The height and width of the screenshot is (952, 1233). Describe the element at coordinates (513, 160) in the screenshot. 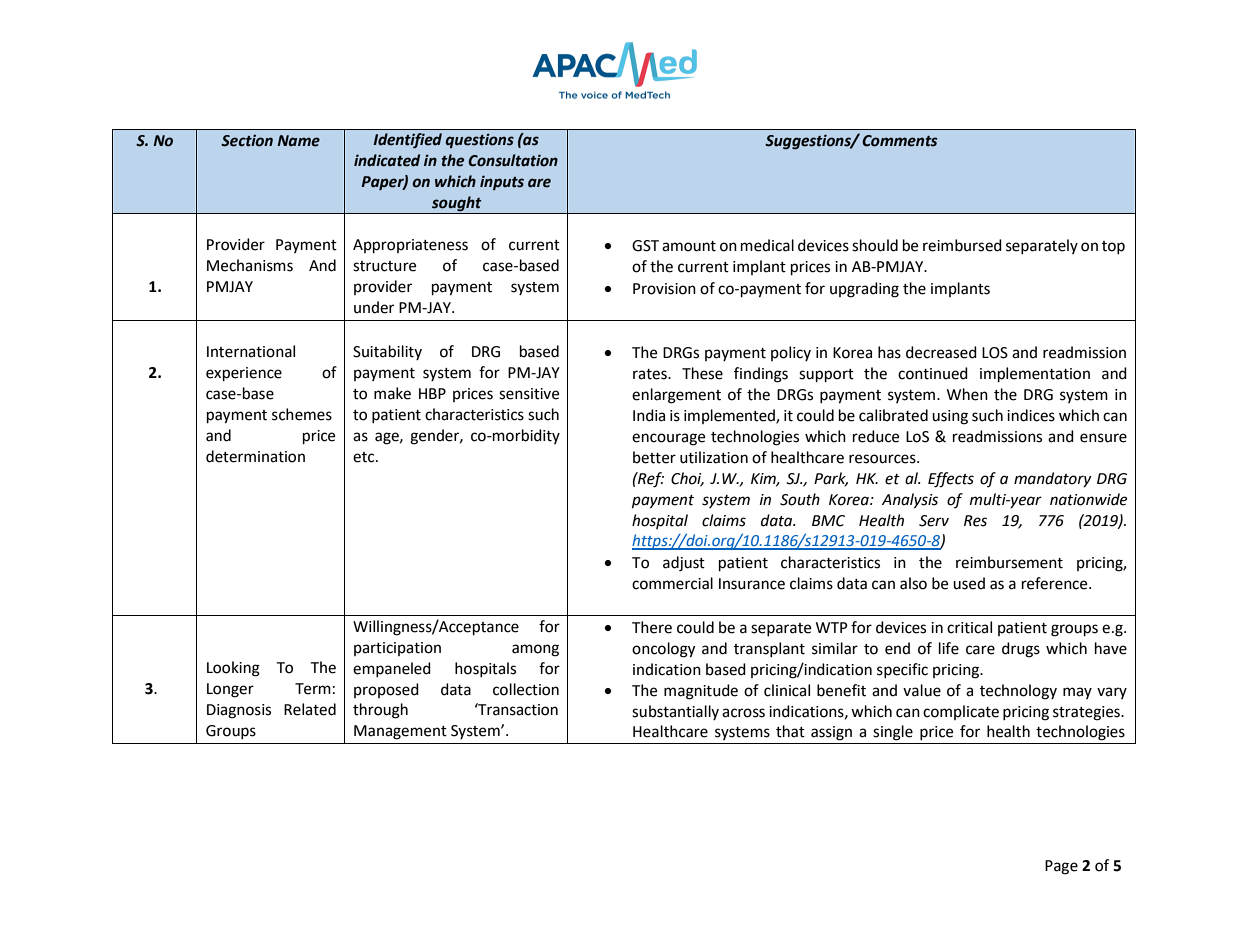

I see `Consultation` at that location.
